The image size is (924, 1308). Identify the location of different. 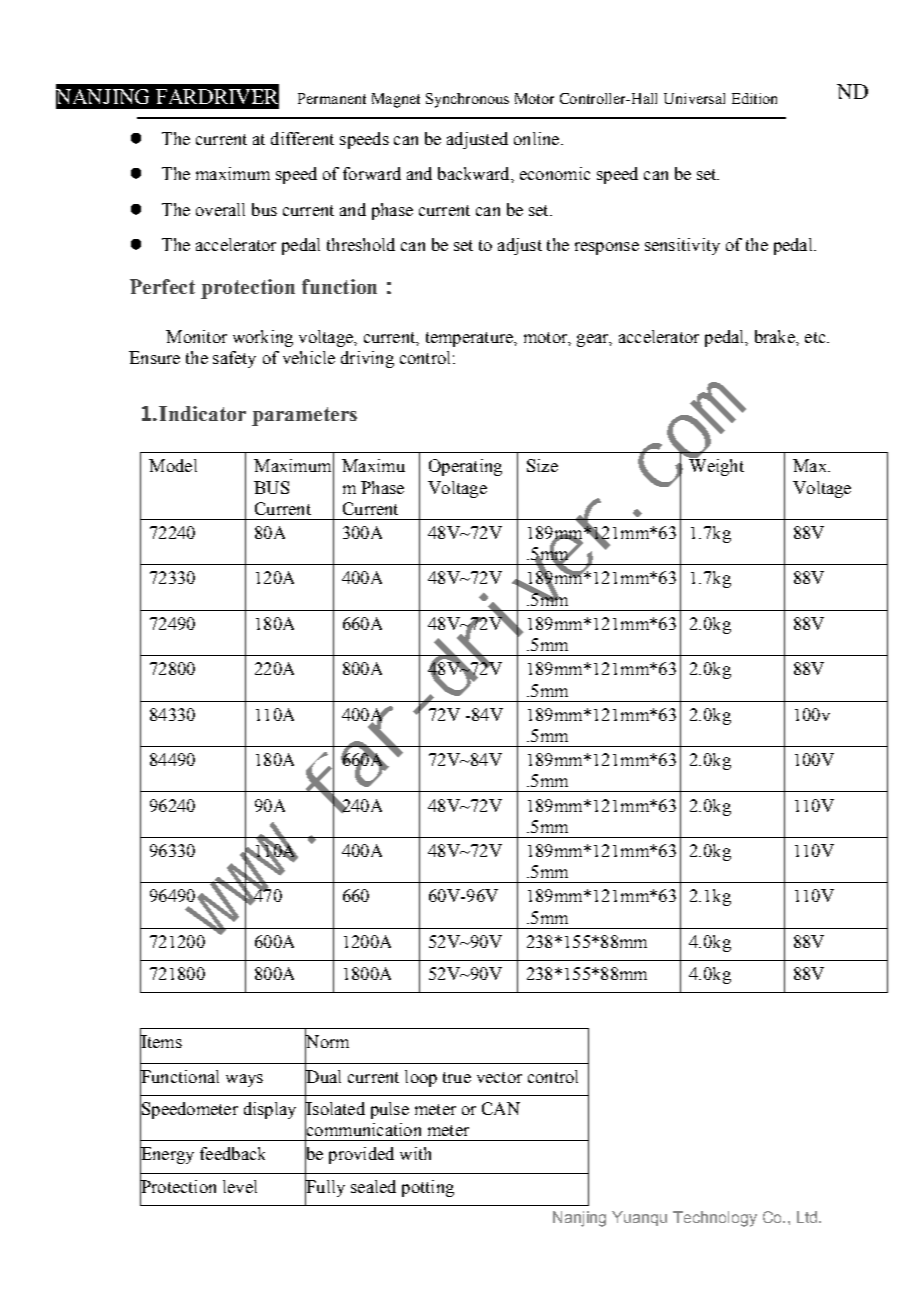
(302, 138).
